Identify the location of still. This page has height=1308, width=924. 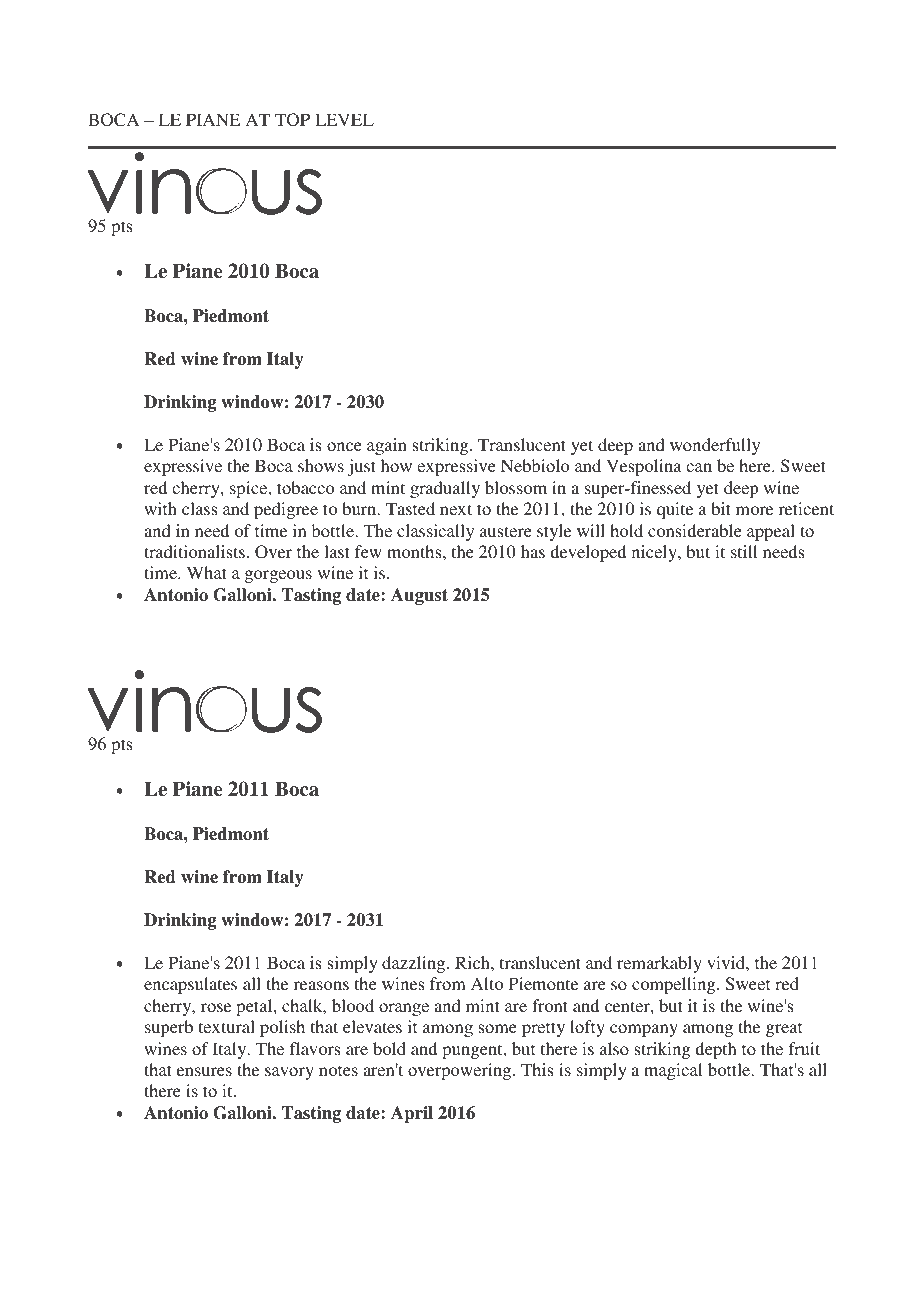
(744, 551).
